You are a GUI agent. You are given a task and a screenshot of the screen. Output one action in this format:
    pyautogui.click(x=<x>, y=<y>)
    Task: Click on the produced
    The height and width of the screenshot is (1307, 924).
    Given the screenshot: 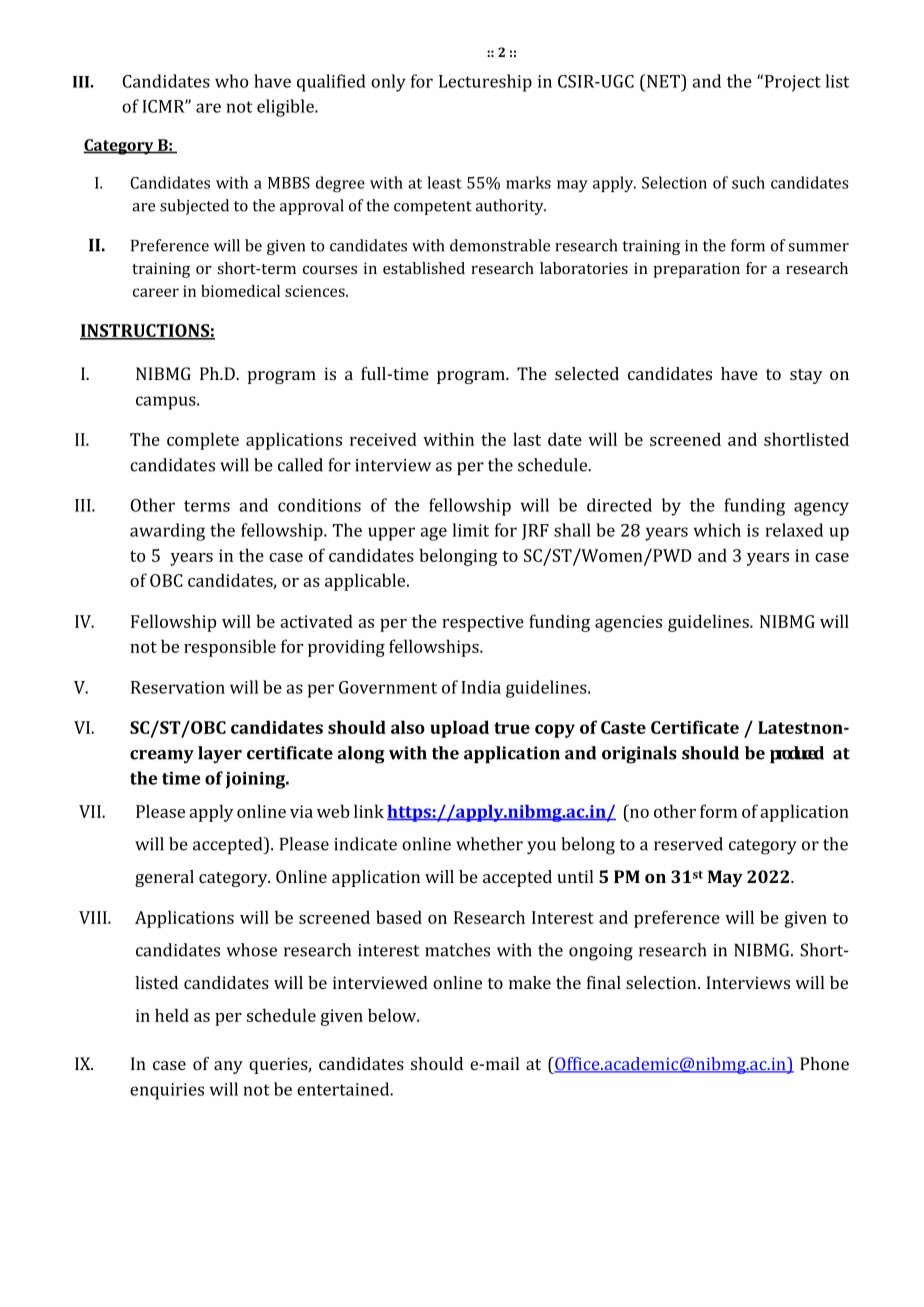 What is the action you would take?
    pyautogui.click(x=797, y=754)
